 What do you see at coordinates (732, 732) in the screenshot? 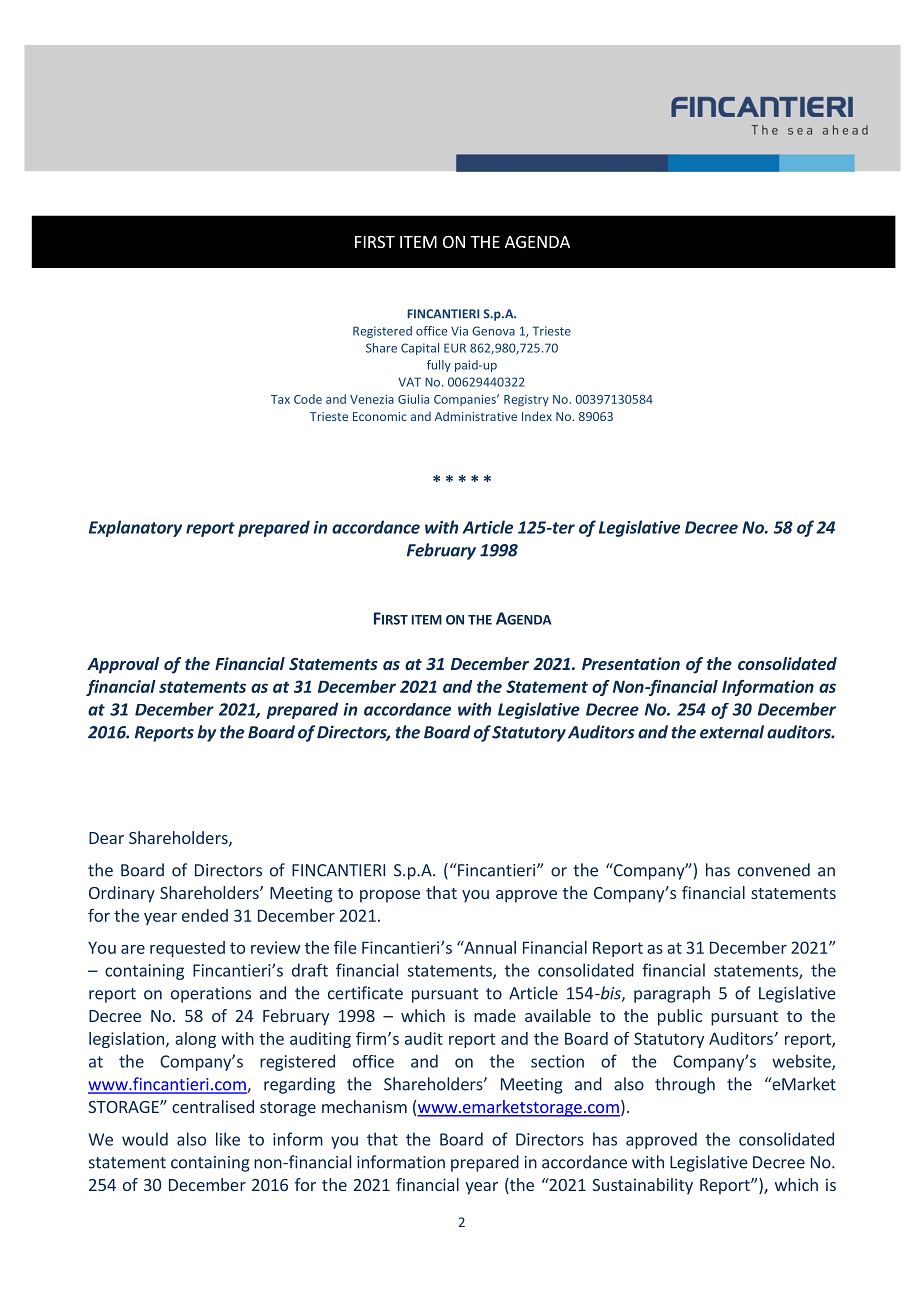
I see `external` at bounding box center [732, 732].
